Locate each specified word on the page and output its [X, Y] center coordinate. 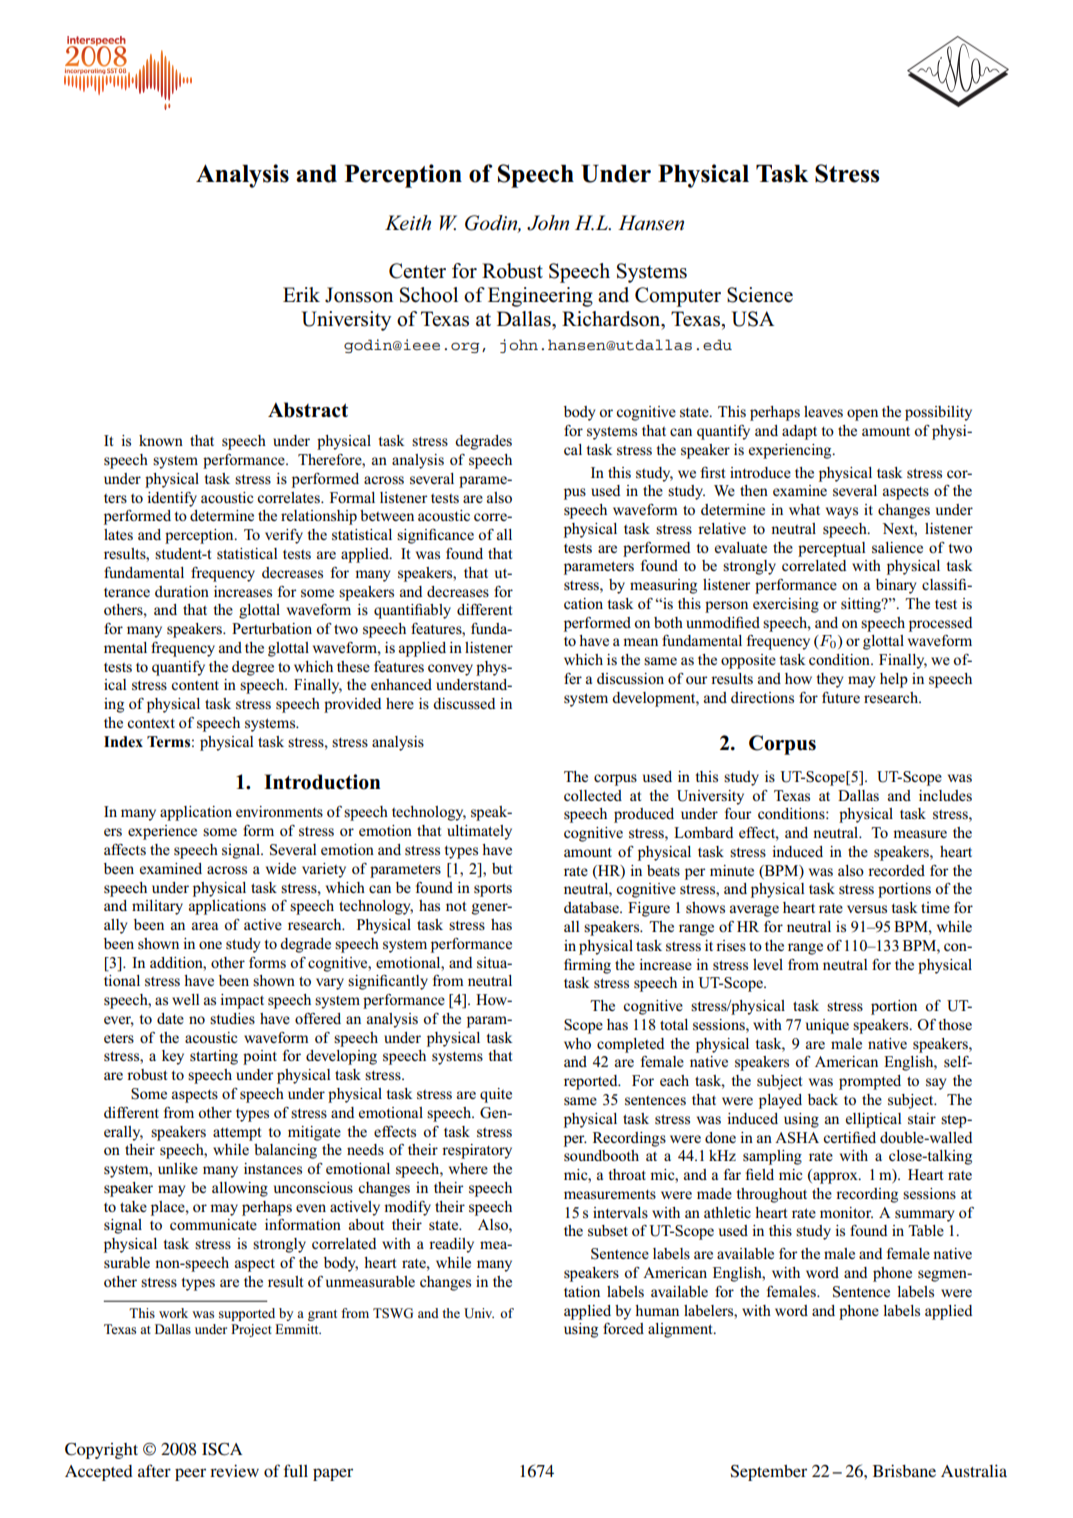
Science [760, 295]
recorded [896, 870]
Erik [301, 294]
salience [897, 548]
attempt [237, 1134]
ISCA [222, 1449]
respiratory [477, 1151]
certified [849, 1137]
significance [435, 536]
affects [125, 849]
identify [172, 499]
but [502, 868]
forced [623, 1328]
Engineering [540, 297]
